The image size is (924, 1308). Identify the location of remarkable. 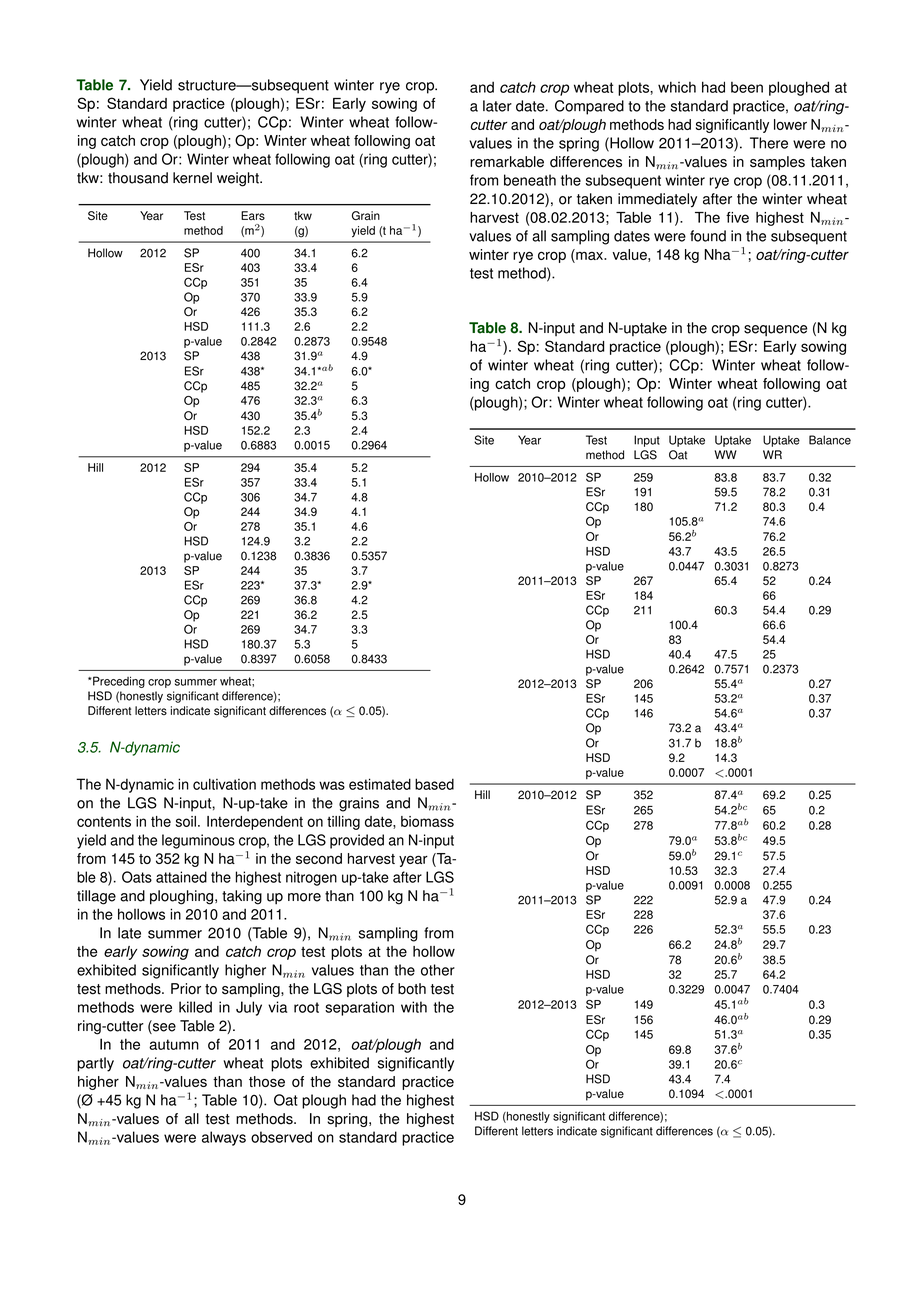
(507, 162).
